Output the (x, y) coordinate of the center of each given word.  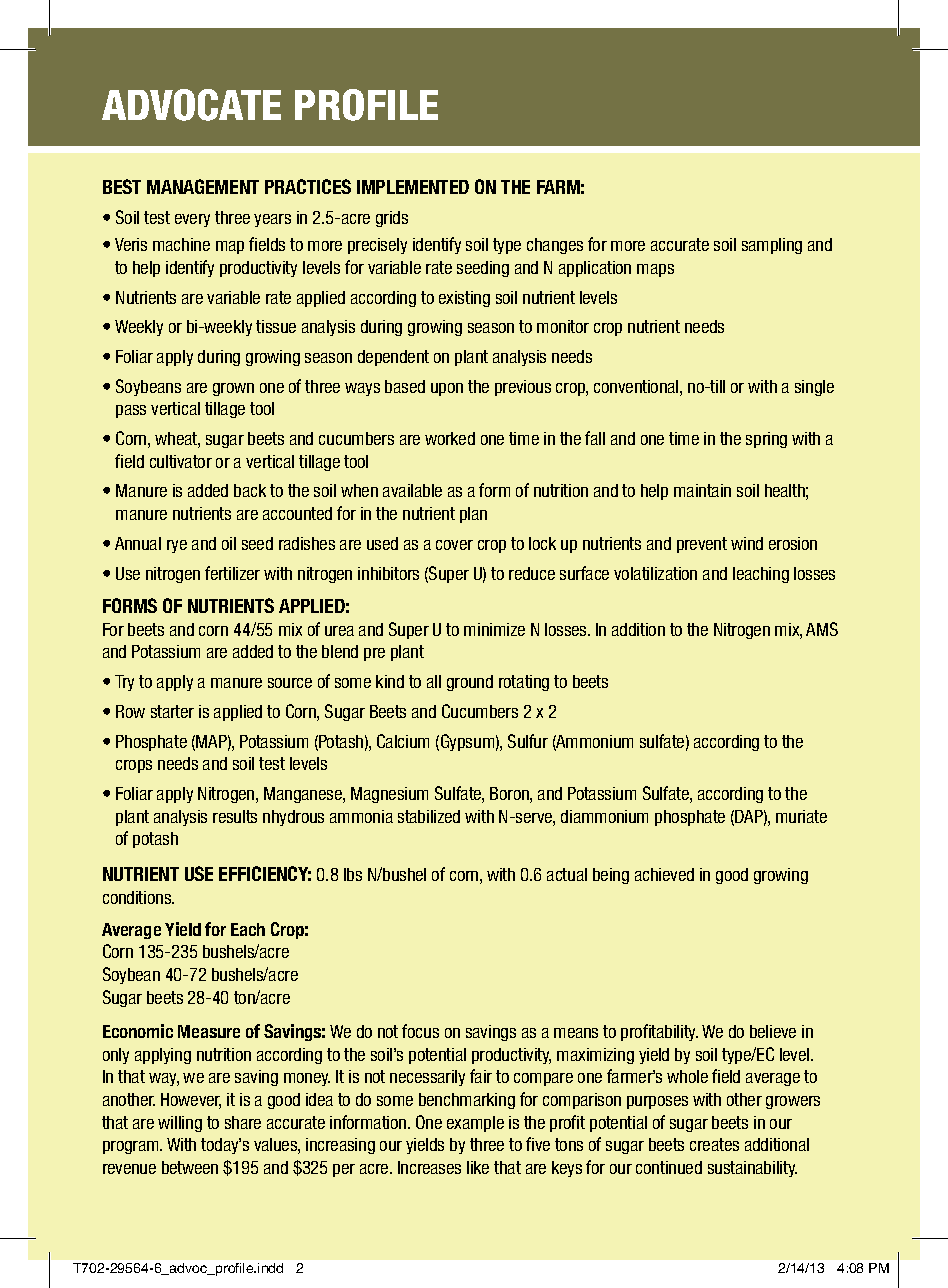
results (235, 816)
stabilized (429, 816)
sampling (772, 246)
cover (454, 545)
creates (714, 1144)
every (192, 220)
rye (177, 546)
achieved (664, 874)
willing (180, 1124)
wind (747, 543)
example (475, 1124)
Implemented (413, 187)
